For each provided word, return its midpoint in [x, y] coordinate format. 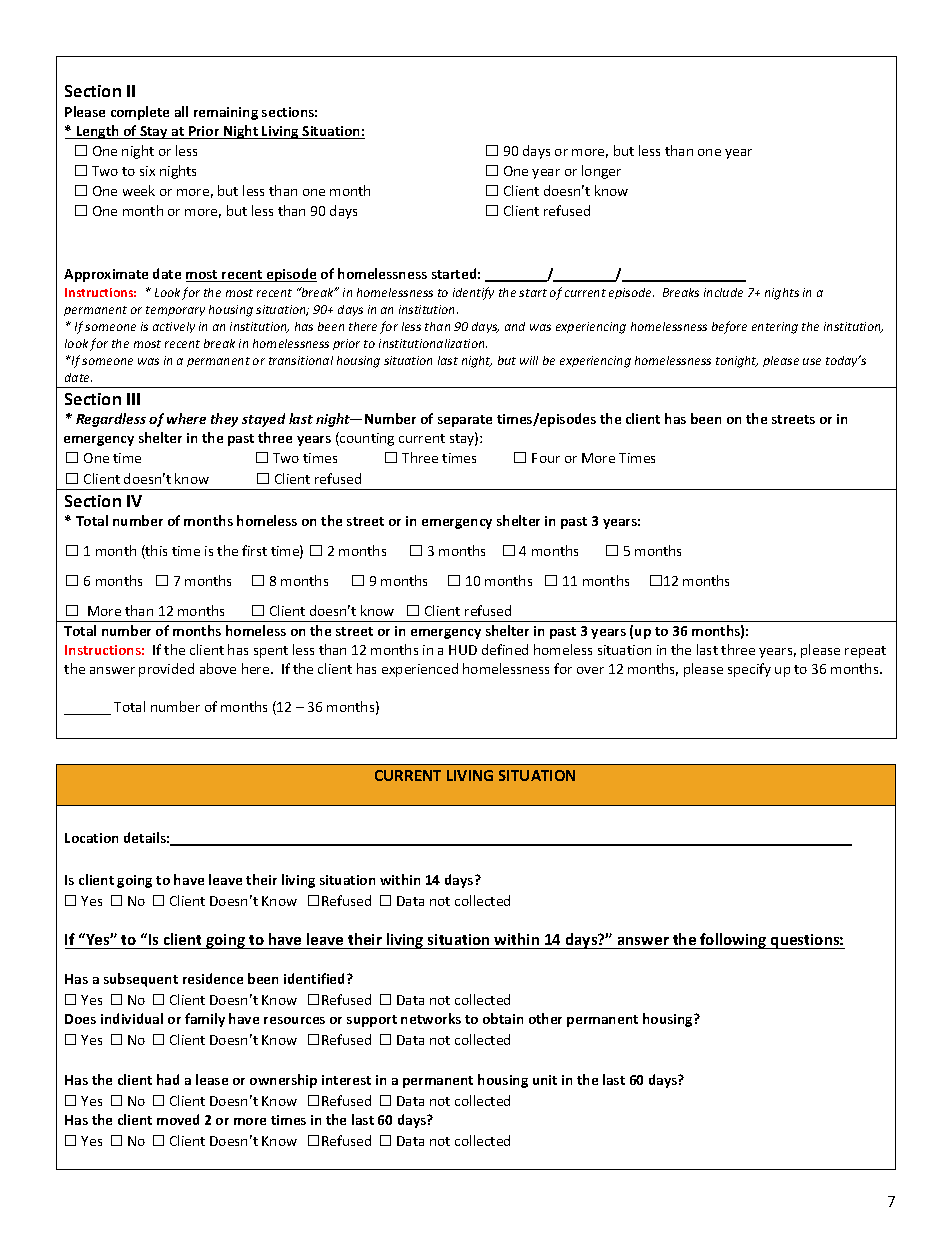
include [723, 292]
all [181, 111]
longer [601, 172]
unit [545, 1080]
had [168, 1079]
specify [749, 670]
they [224, 420]
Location [91, 838]
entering [775, 328]
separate [465, 421]
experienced [420, 670]
